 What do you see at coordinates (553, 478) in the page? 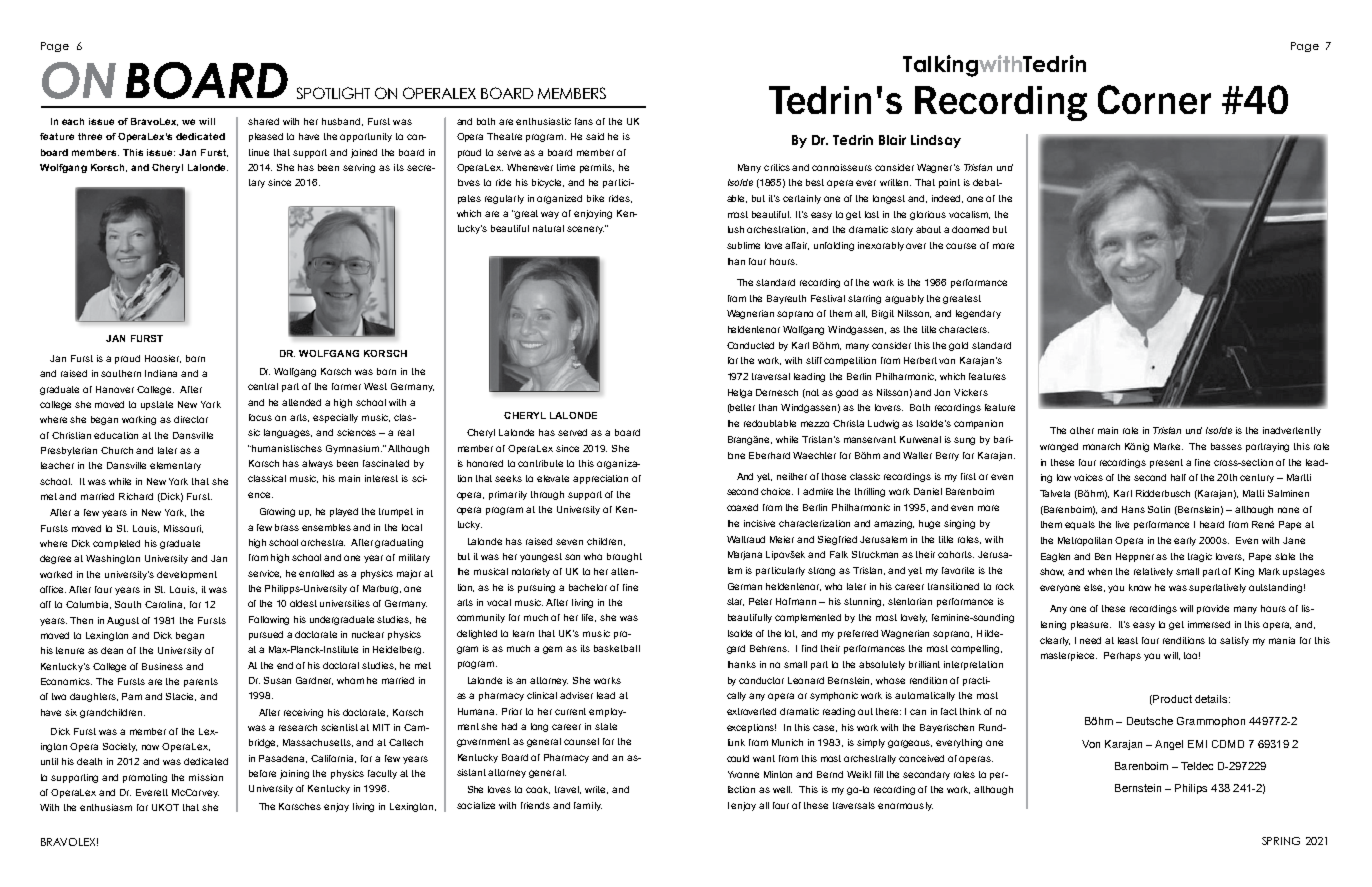
I see `elevate` at bounding box center [553, 478].
